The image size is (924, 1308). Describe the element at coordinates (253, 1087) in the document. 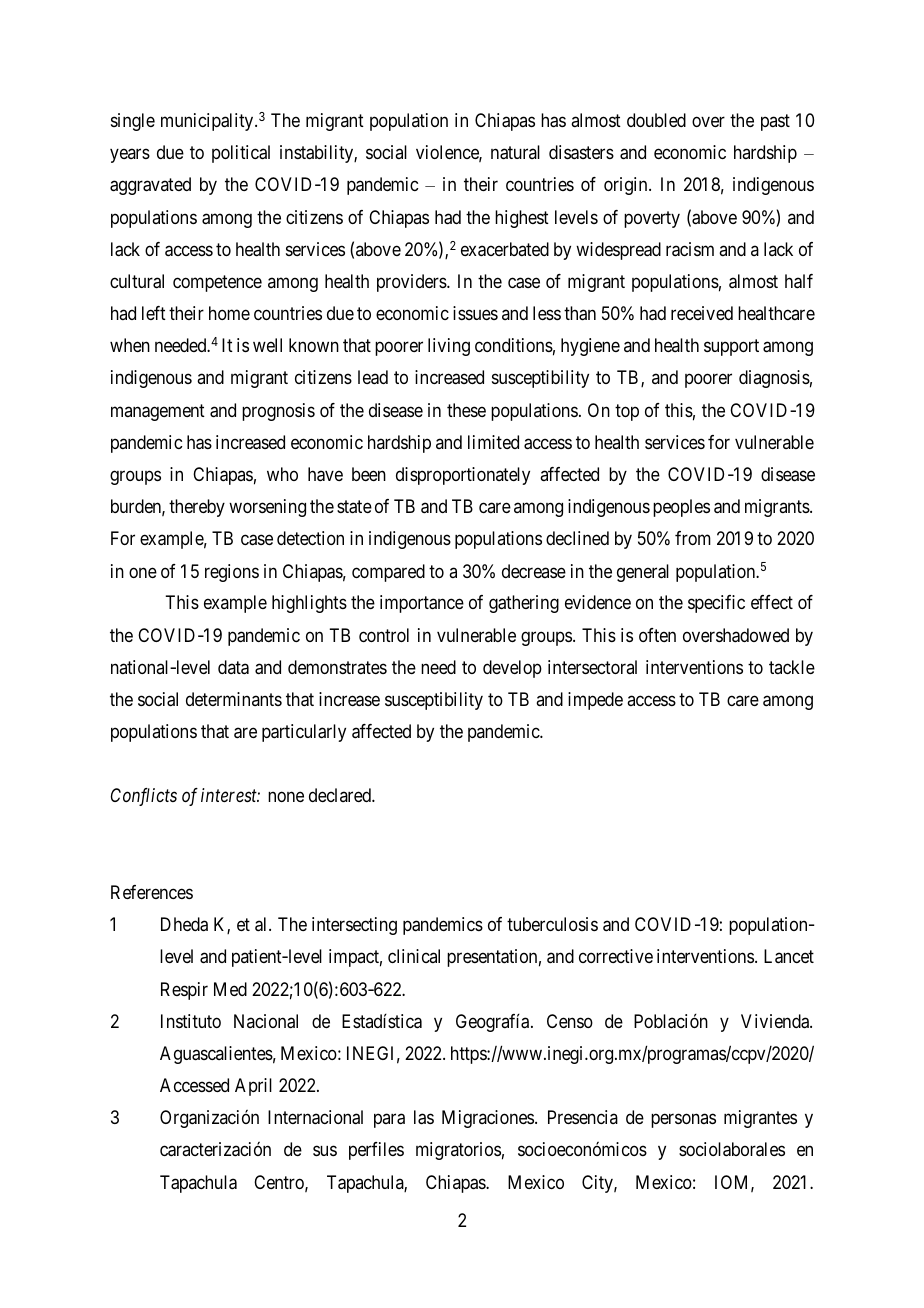

I see `April` at that location.
